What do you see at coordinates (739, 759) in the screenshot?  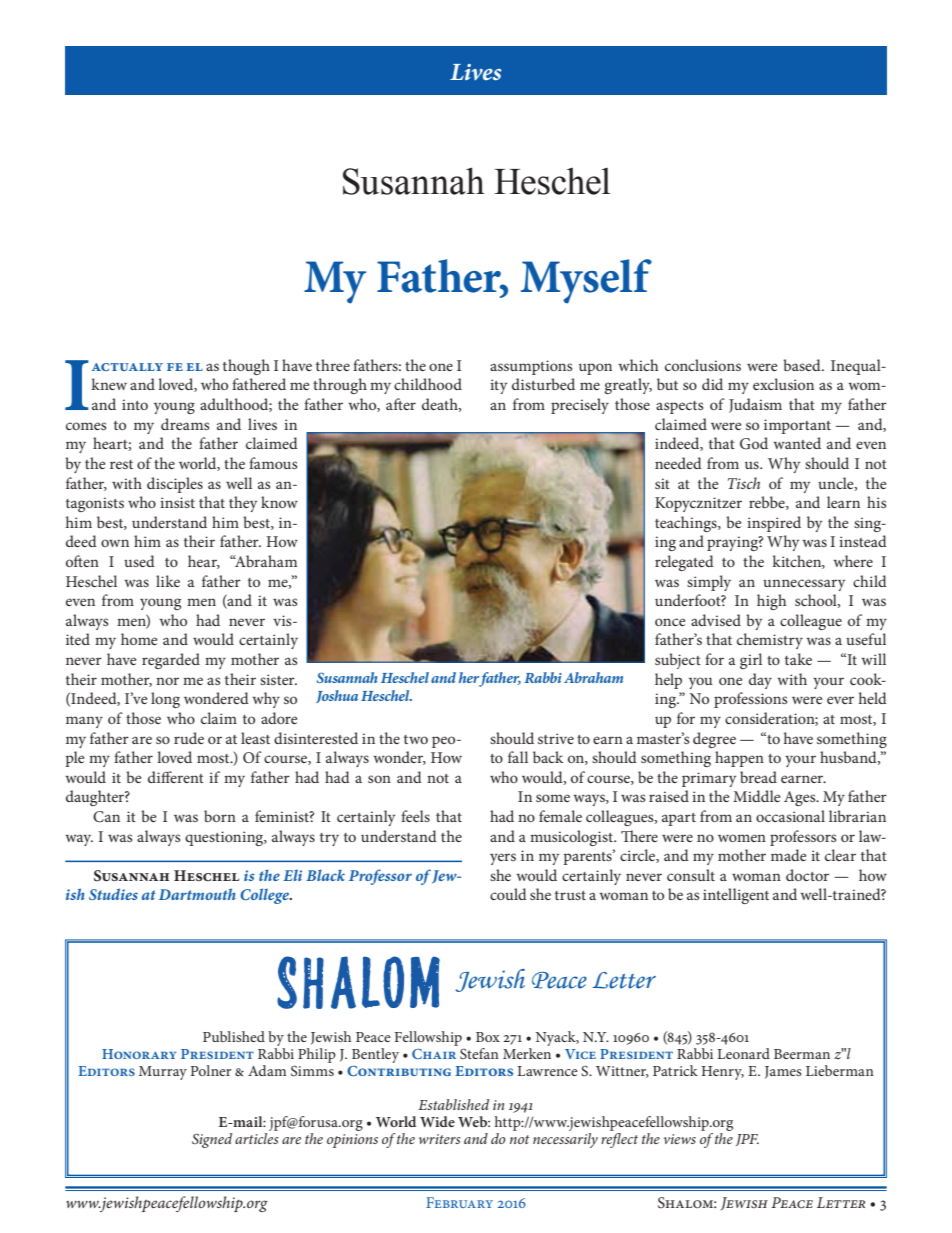 I see `happen` at bounding box center [739, 759].
